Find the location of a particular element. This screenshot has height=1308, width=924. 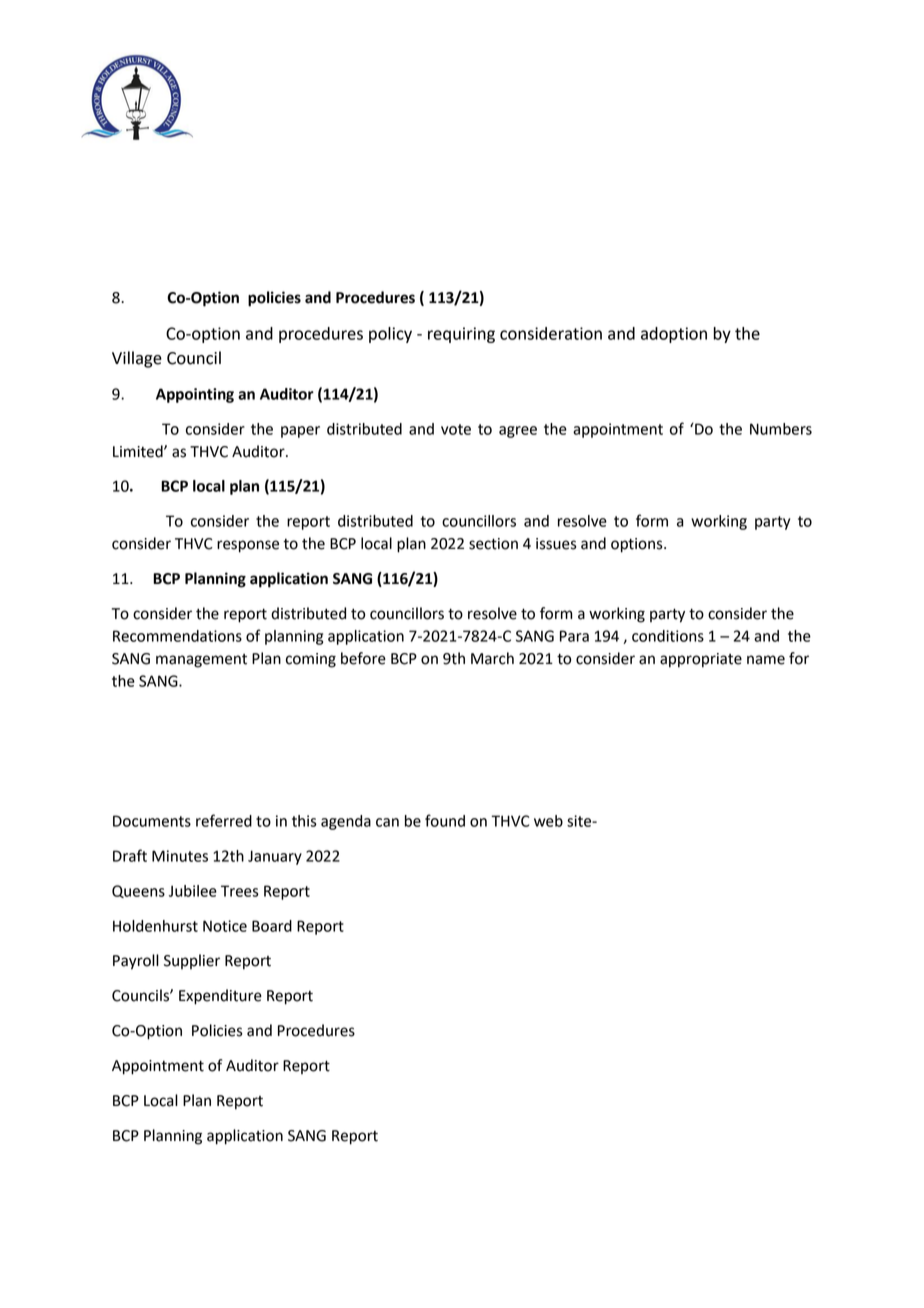

appropriate is located at coordinates (701, 660).
